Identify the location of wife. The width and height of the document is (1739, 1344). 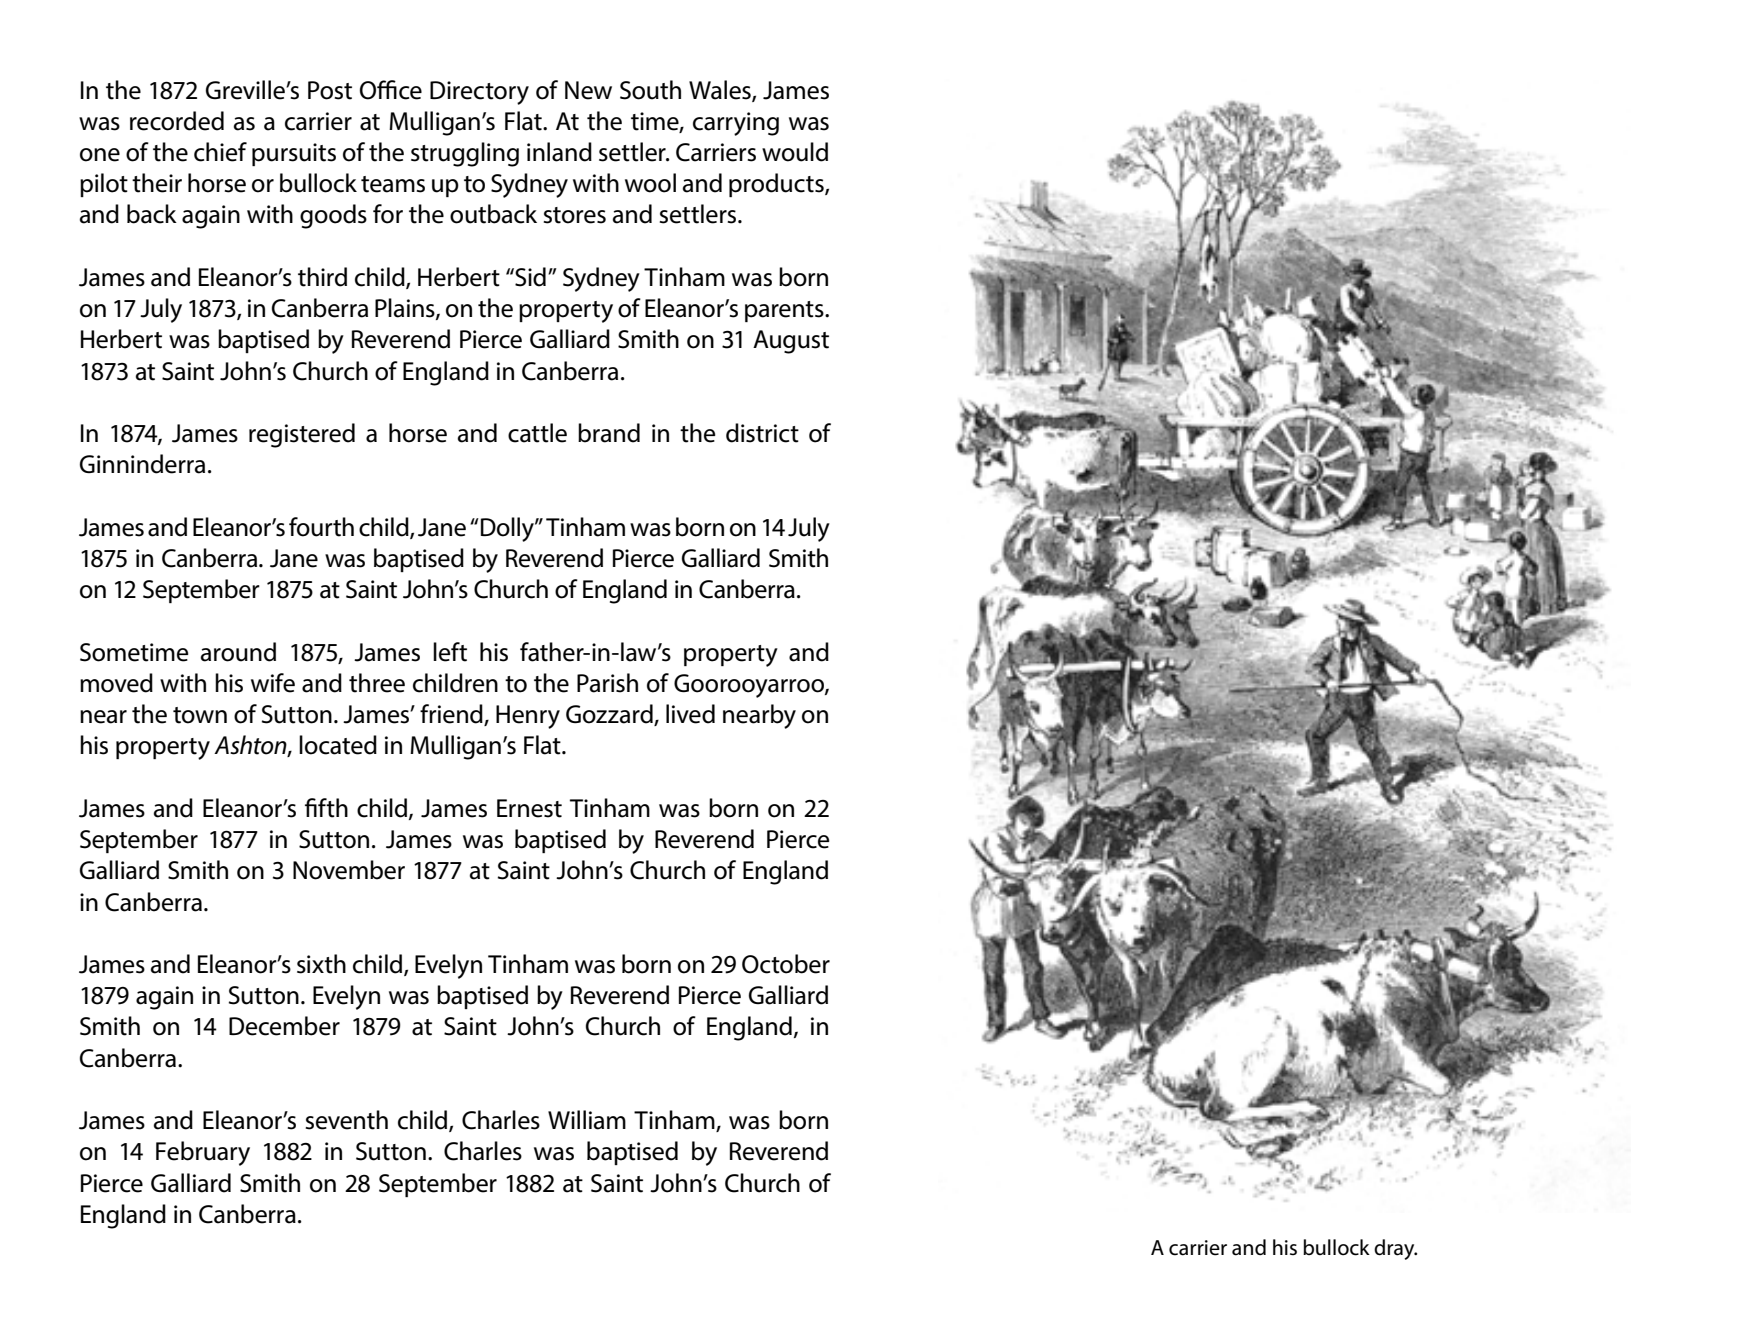
(273, 683).
